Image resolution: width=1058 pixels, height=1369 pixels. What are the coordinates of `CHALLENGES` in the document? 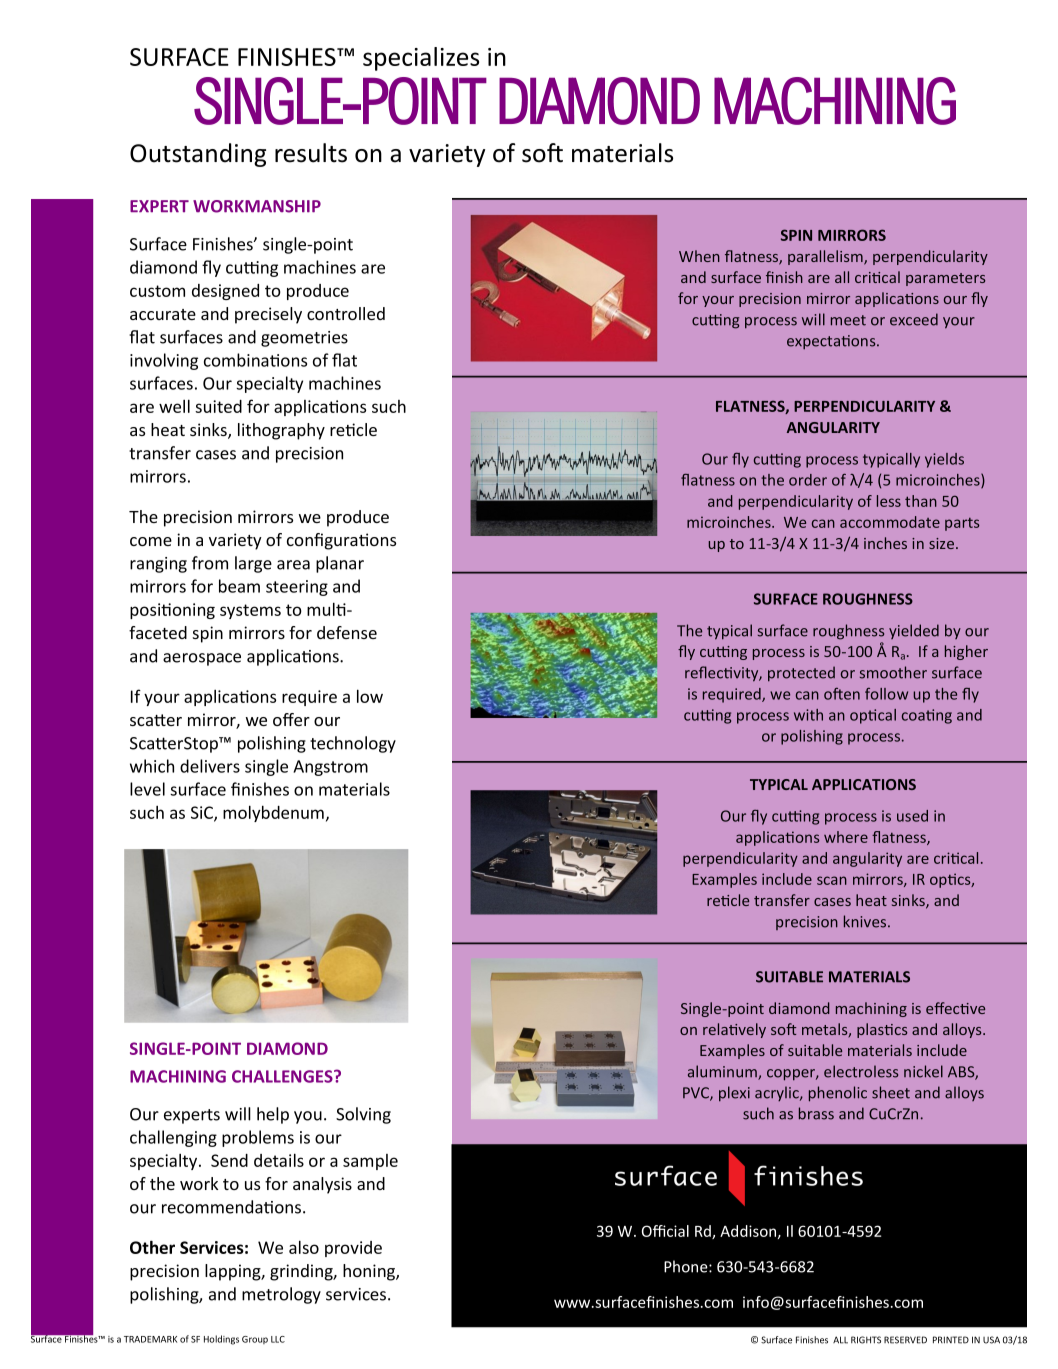 It's located at (283, 1076).
